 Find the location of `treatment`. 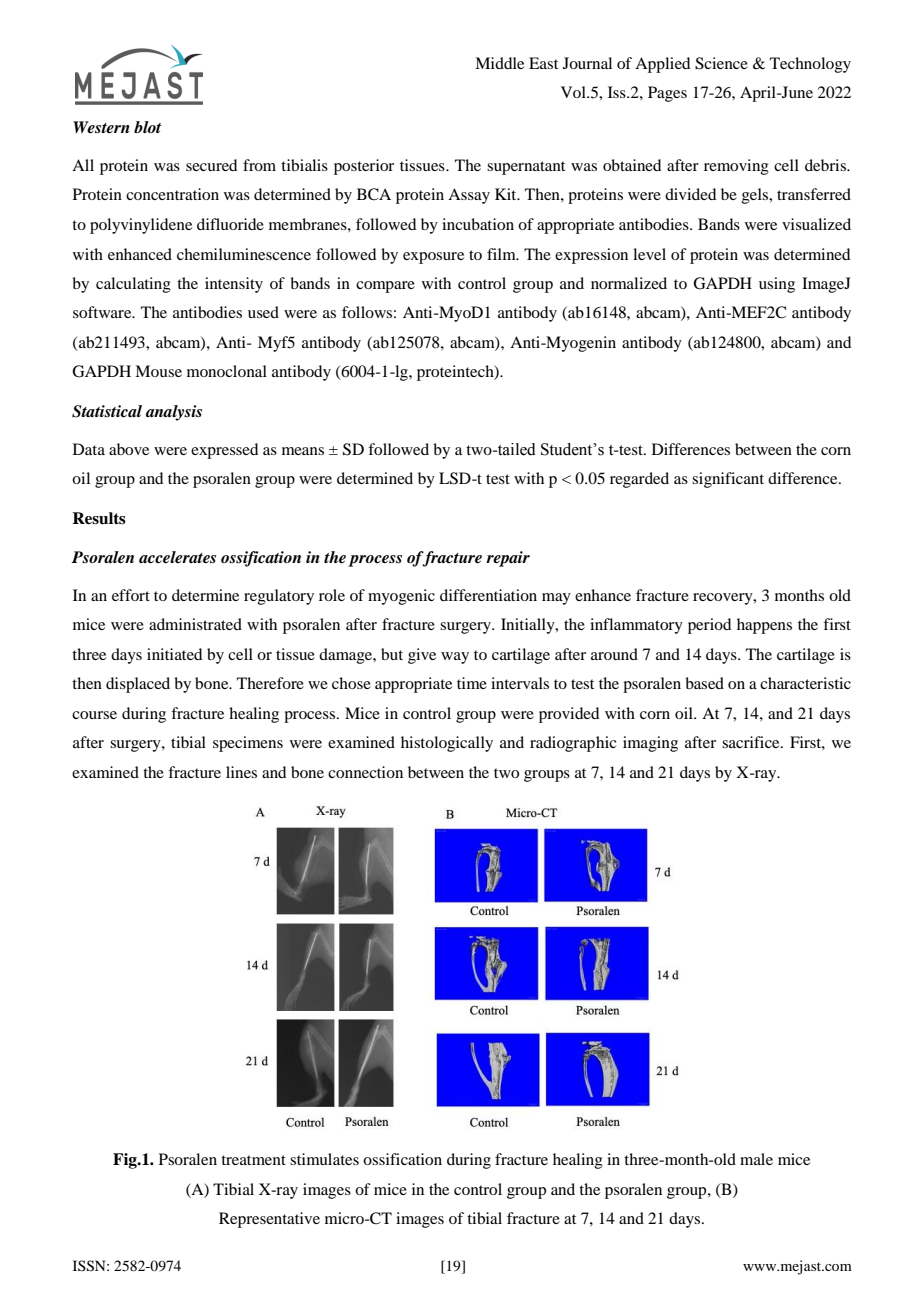

treatment is located at coordinates (253, 1160).
